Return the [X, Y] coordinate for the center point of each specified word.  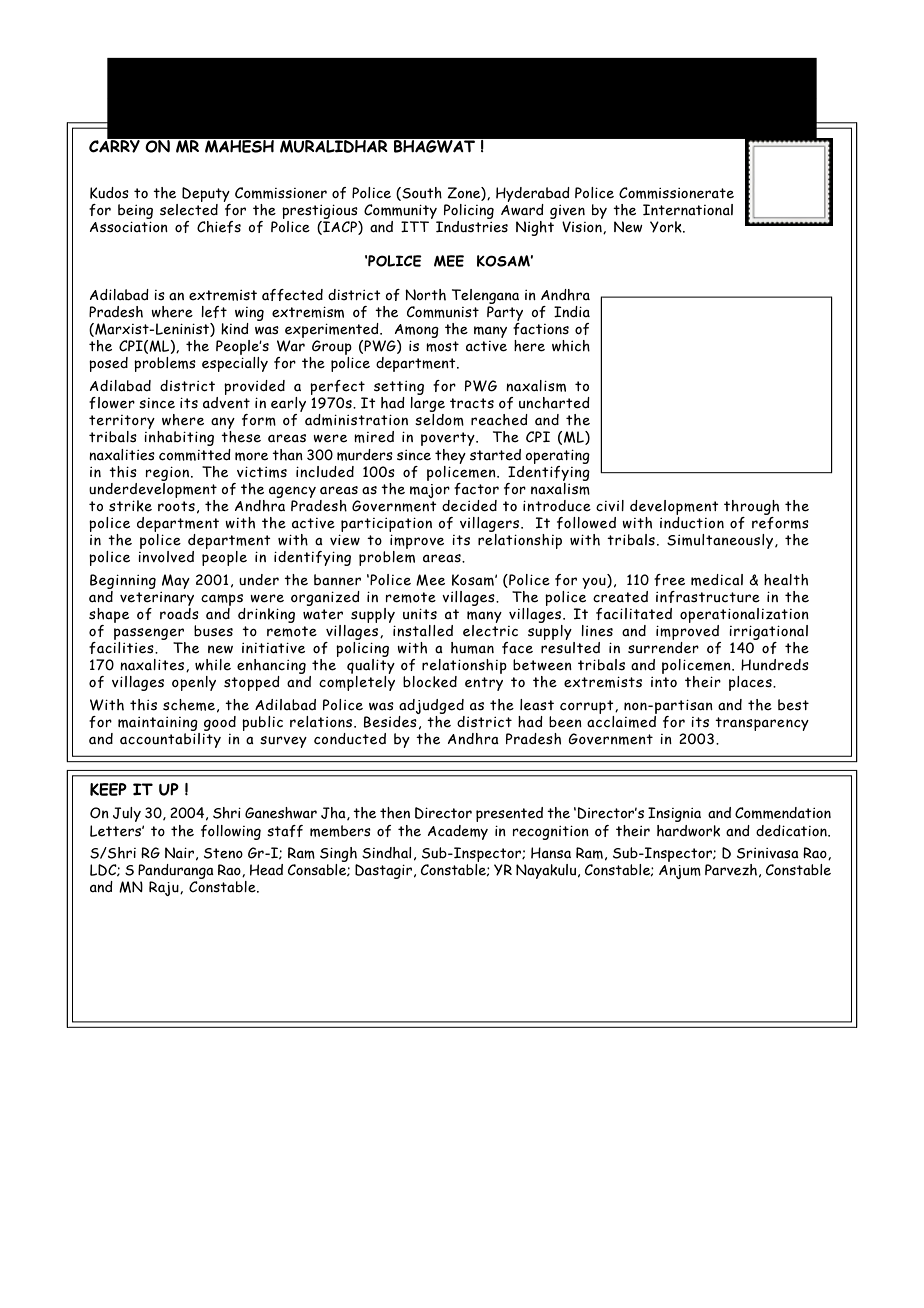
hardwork [688, 831]
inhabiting [179, 438]
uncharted [554, 403]
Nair [179, 852]
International [688, 210]
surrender [663, 648]
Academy [458, 832]
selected [189, 210]
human [472, 648]
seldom [439, 420]
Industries [472, 227]
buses [213, 631]
